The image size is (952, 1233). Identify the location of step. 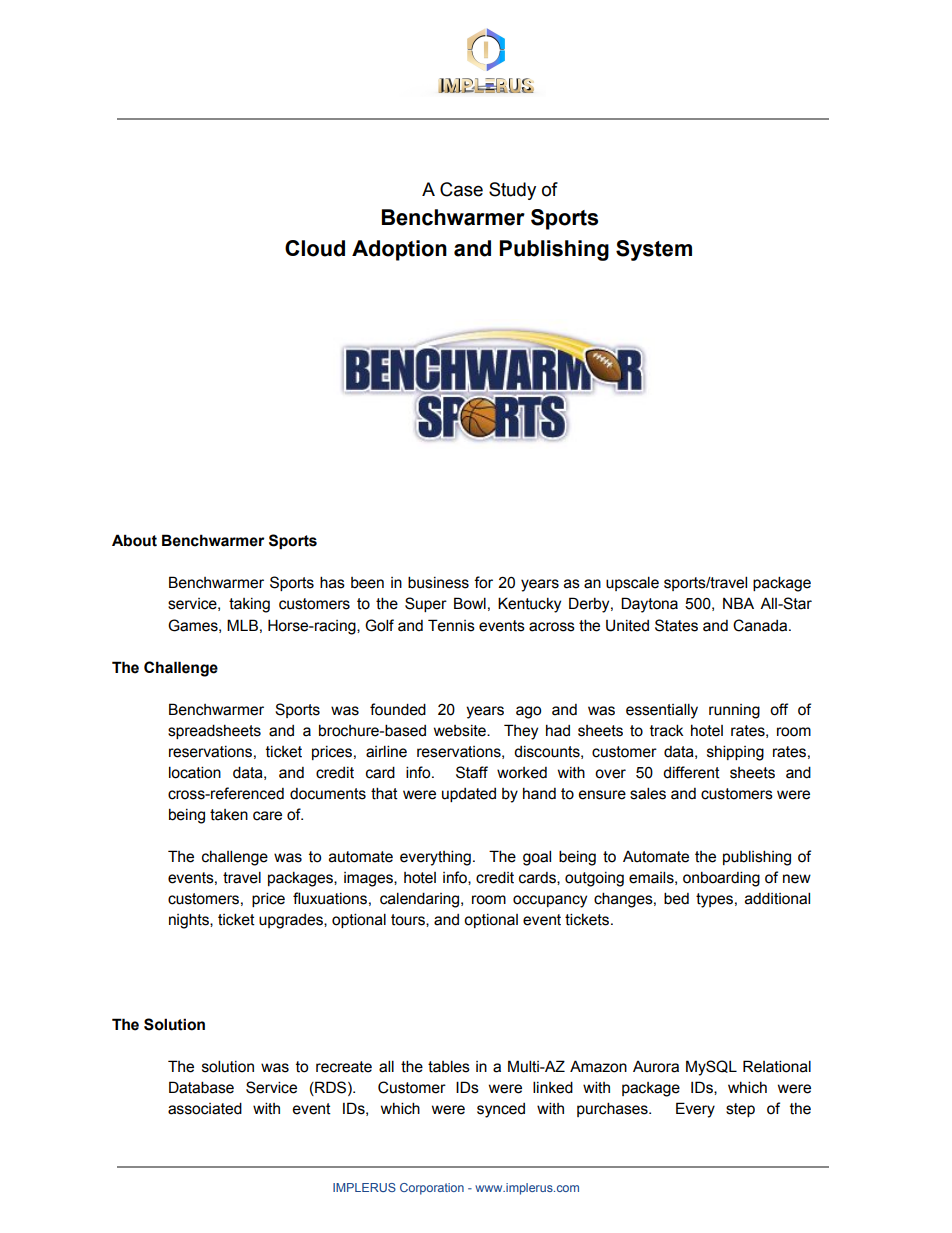
(740, 1110).
